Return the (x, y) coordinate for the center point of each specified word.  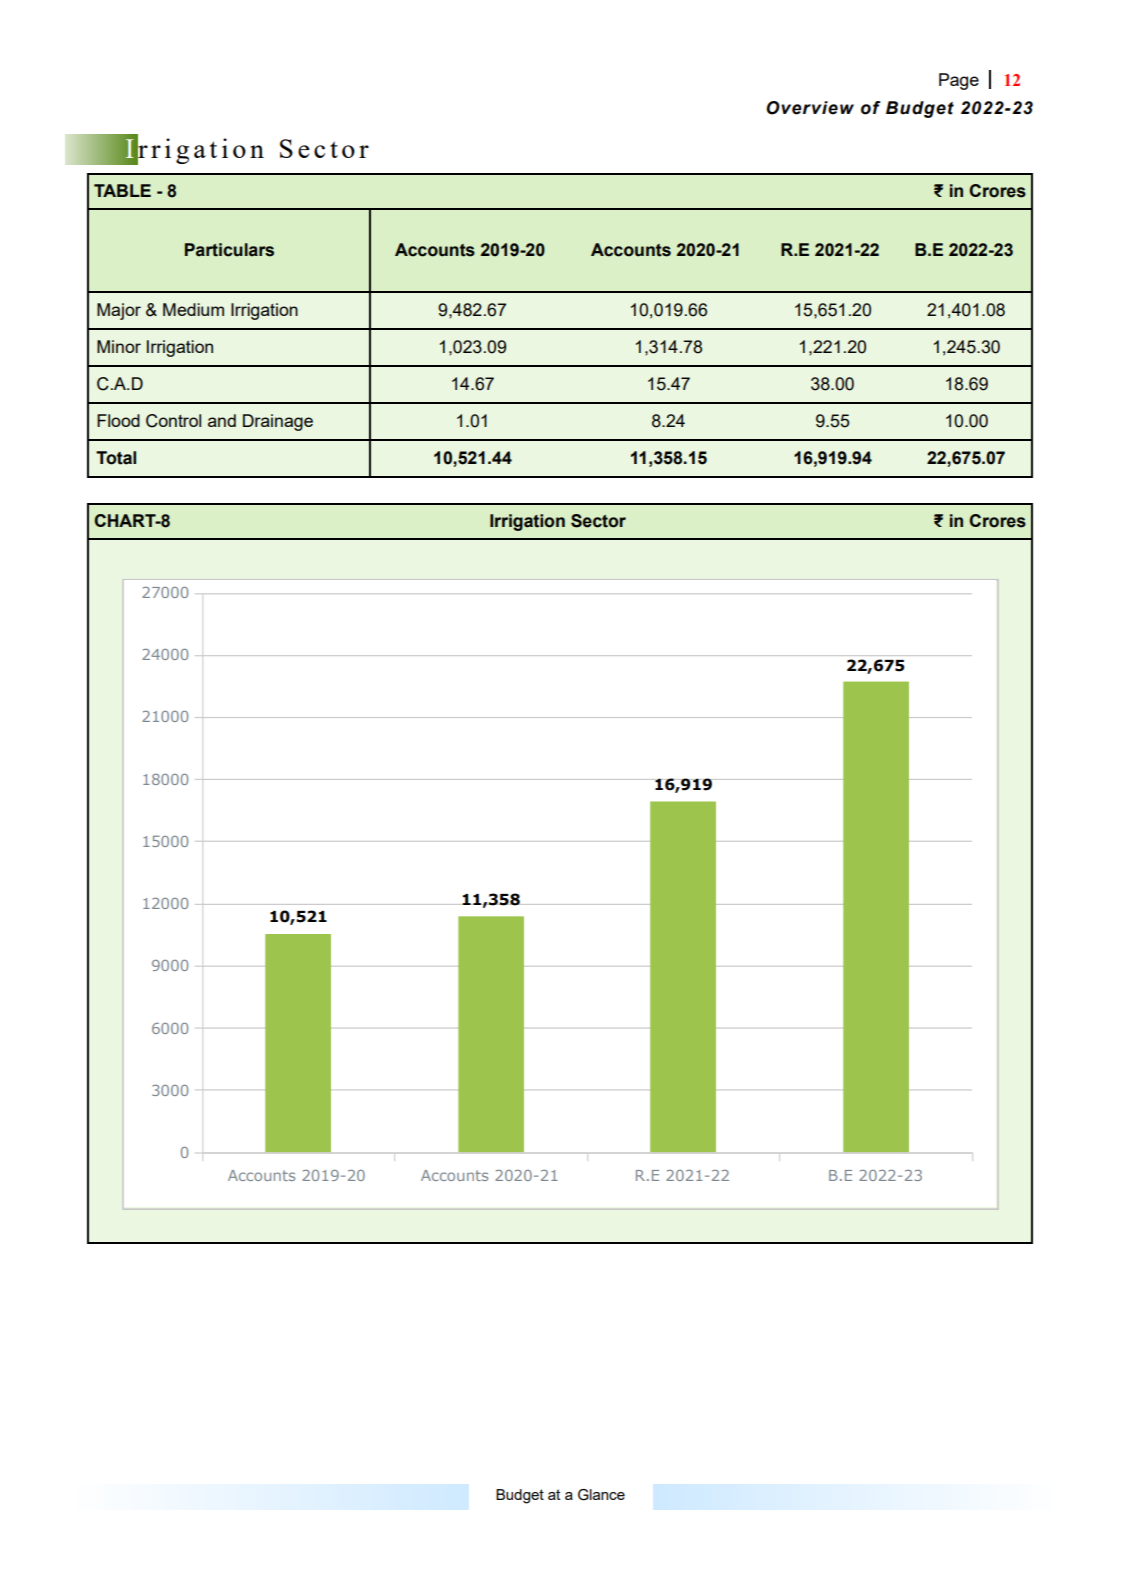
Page (959, 81)
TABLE (122, 190)
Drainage (278, 422)
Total (116, 458)
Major (119, 311)
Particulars (229, 250)
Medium (193, 309)
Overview (810, 108)
